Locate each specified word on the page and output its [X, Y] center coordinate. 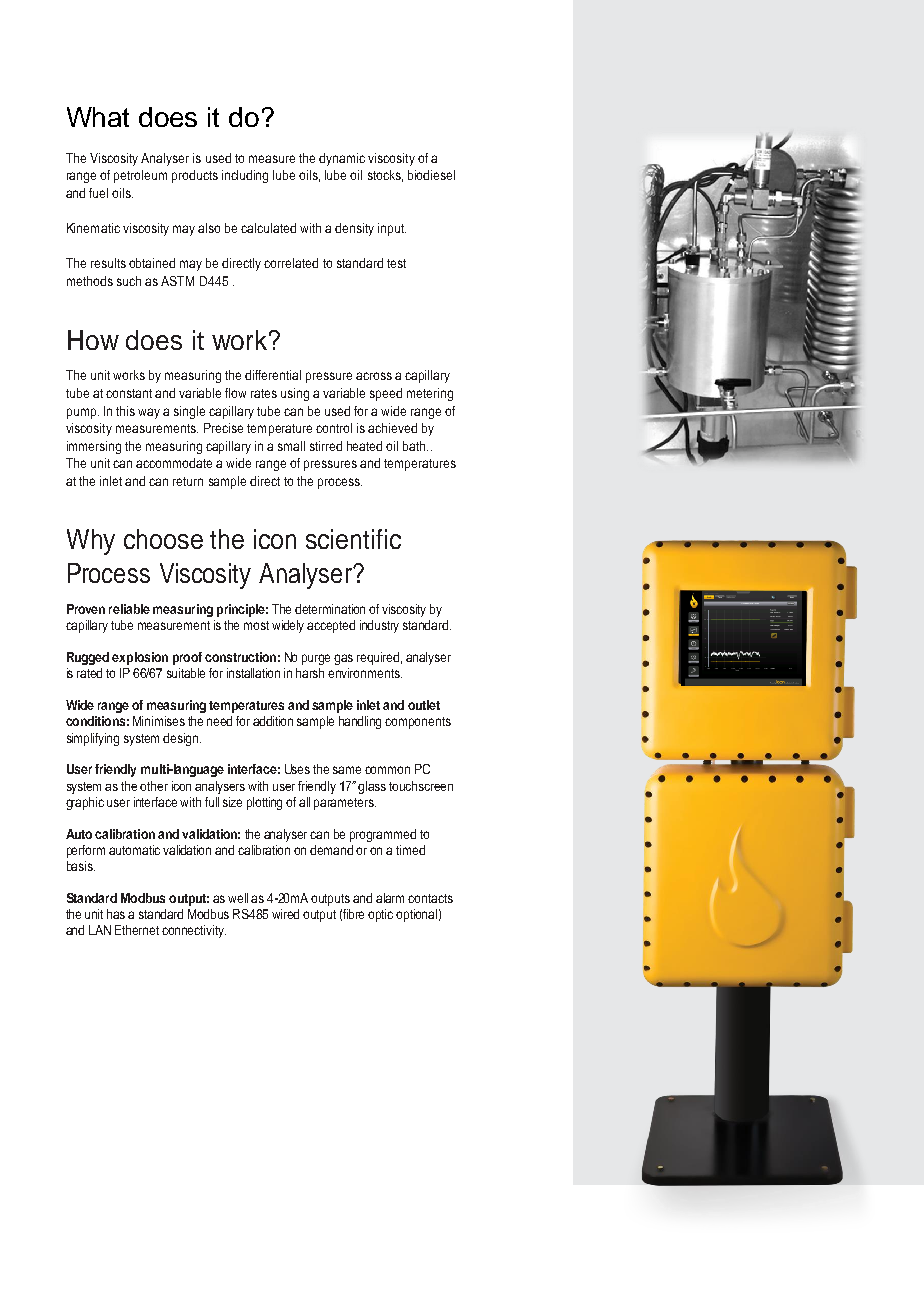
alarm [390, 898]
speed [386, 394]
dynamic [342, 159]
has [116, 914]
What [98, 117]
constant [129, 393]
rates [264, 393]
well [238, 898]
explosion [140, 658]
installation [253, 673]
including [245, 176]
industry [379, 626]
